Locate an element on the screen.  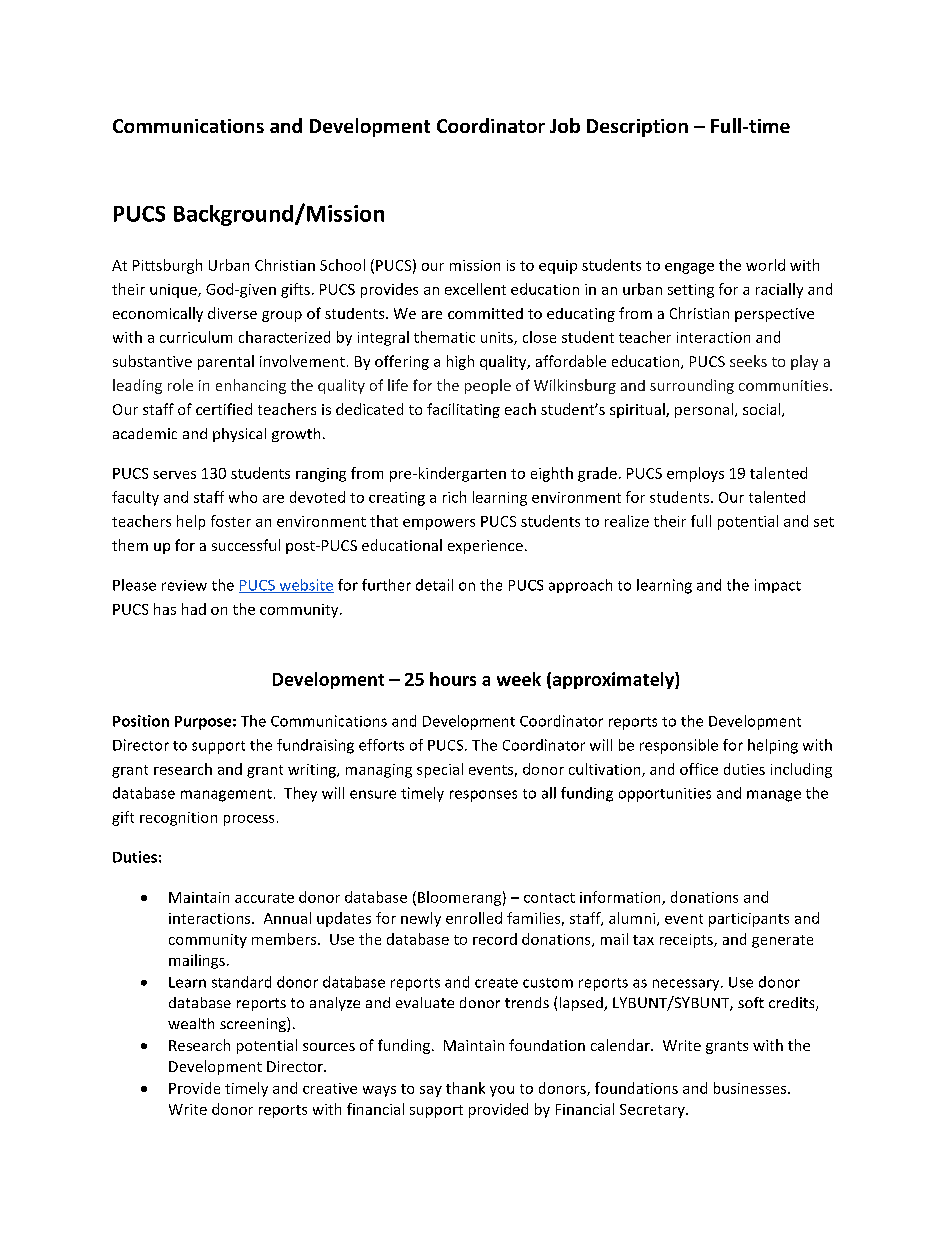
Job is located at coordinates (565, 125).
